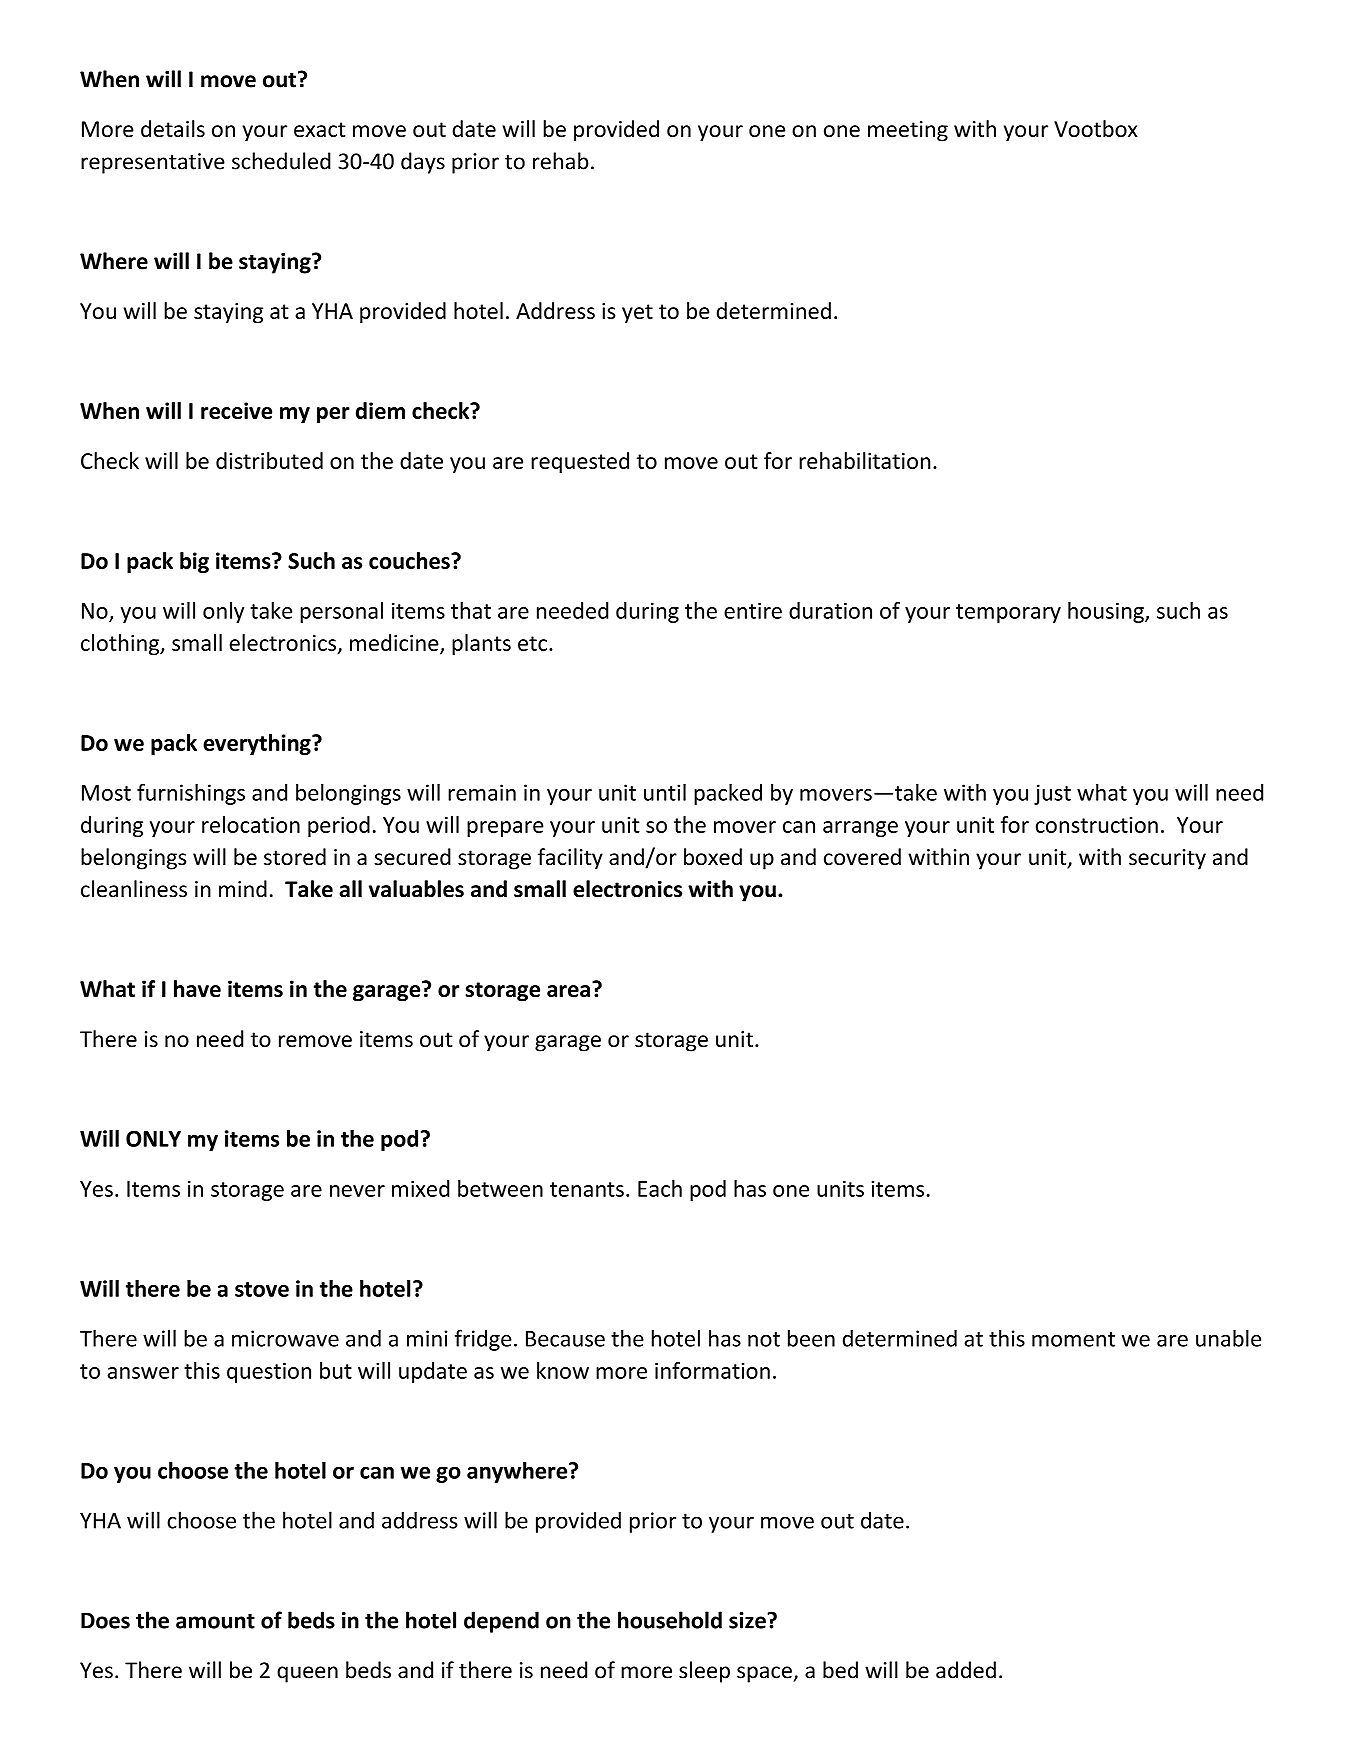  I want to click on scheduled, so click(281, 161).
